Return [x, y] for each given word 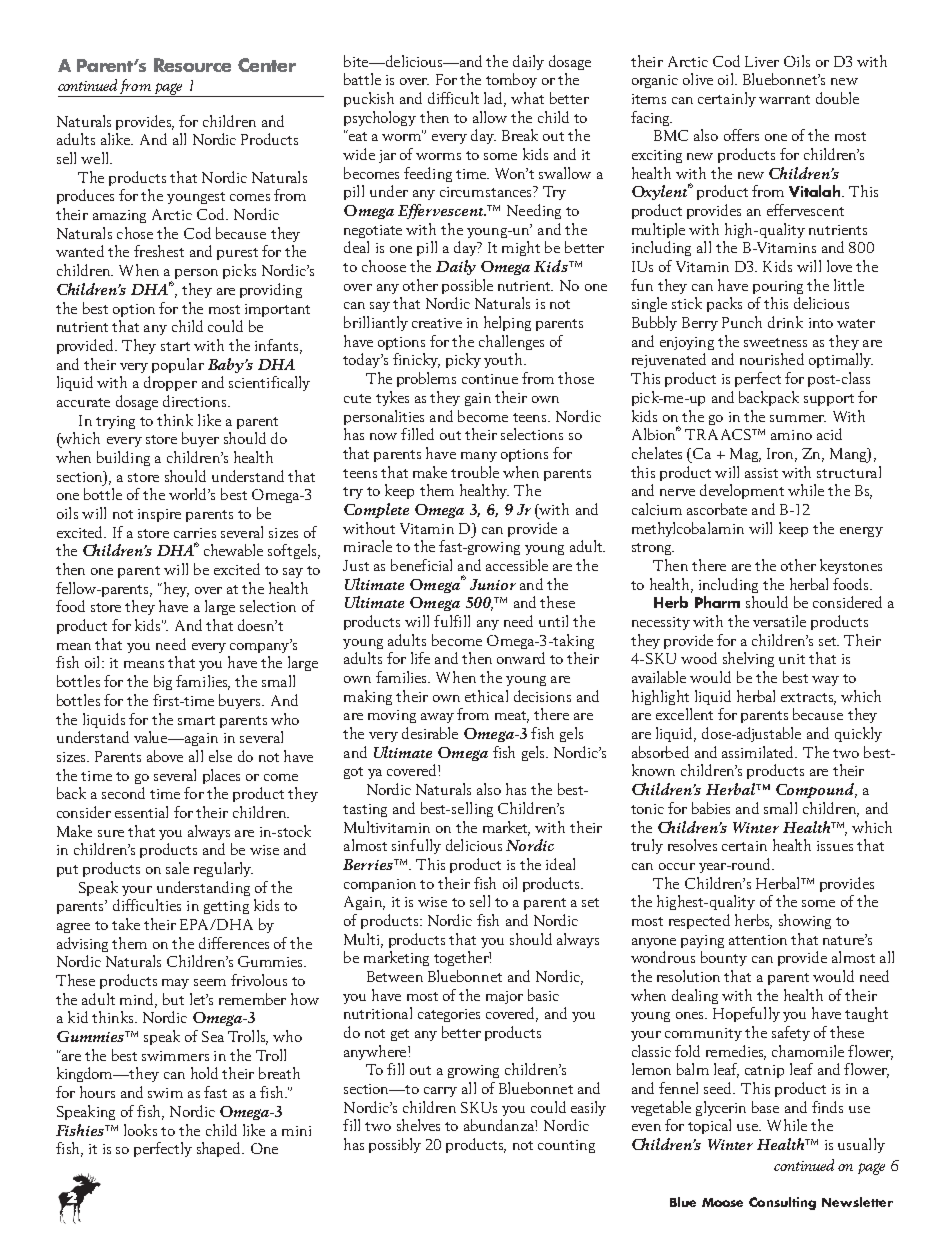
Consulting [782, 1203]
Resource [192, 65]
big [163, 682]
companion [380, 885]
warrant [784, 99]
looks [140, 1130]
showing [805, 921]
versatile [779, 621]
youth [504, 360]
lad [495, 99]
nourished [772, 359]
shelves [418, 1125]
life [420, 658]
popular [178, 365]
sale [177, 868]
